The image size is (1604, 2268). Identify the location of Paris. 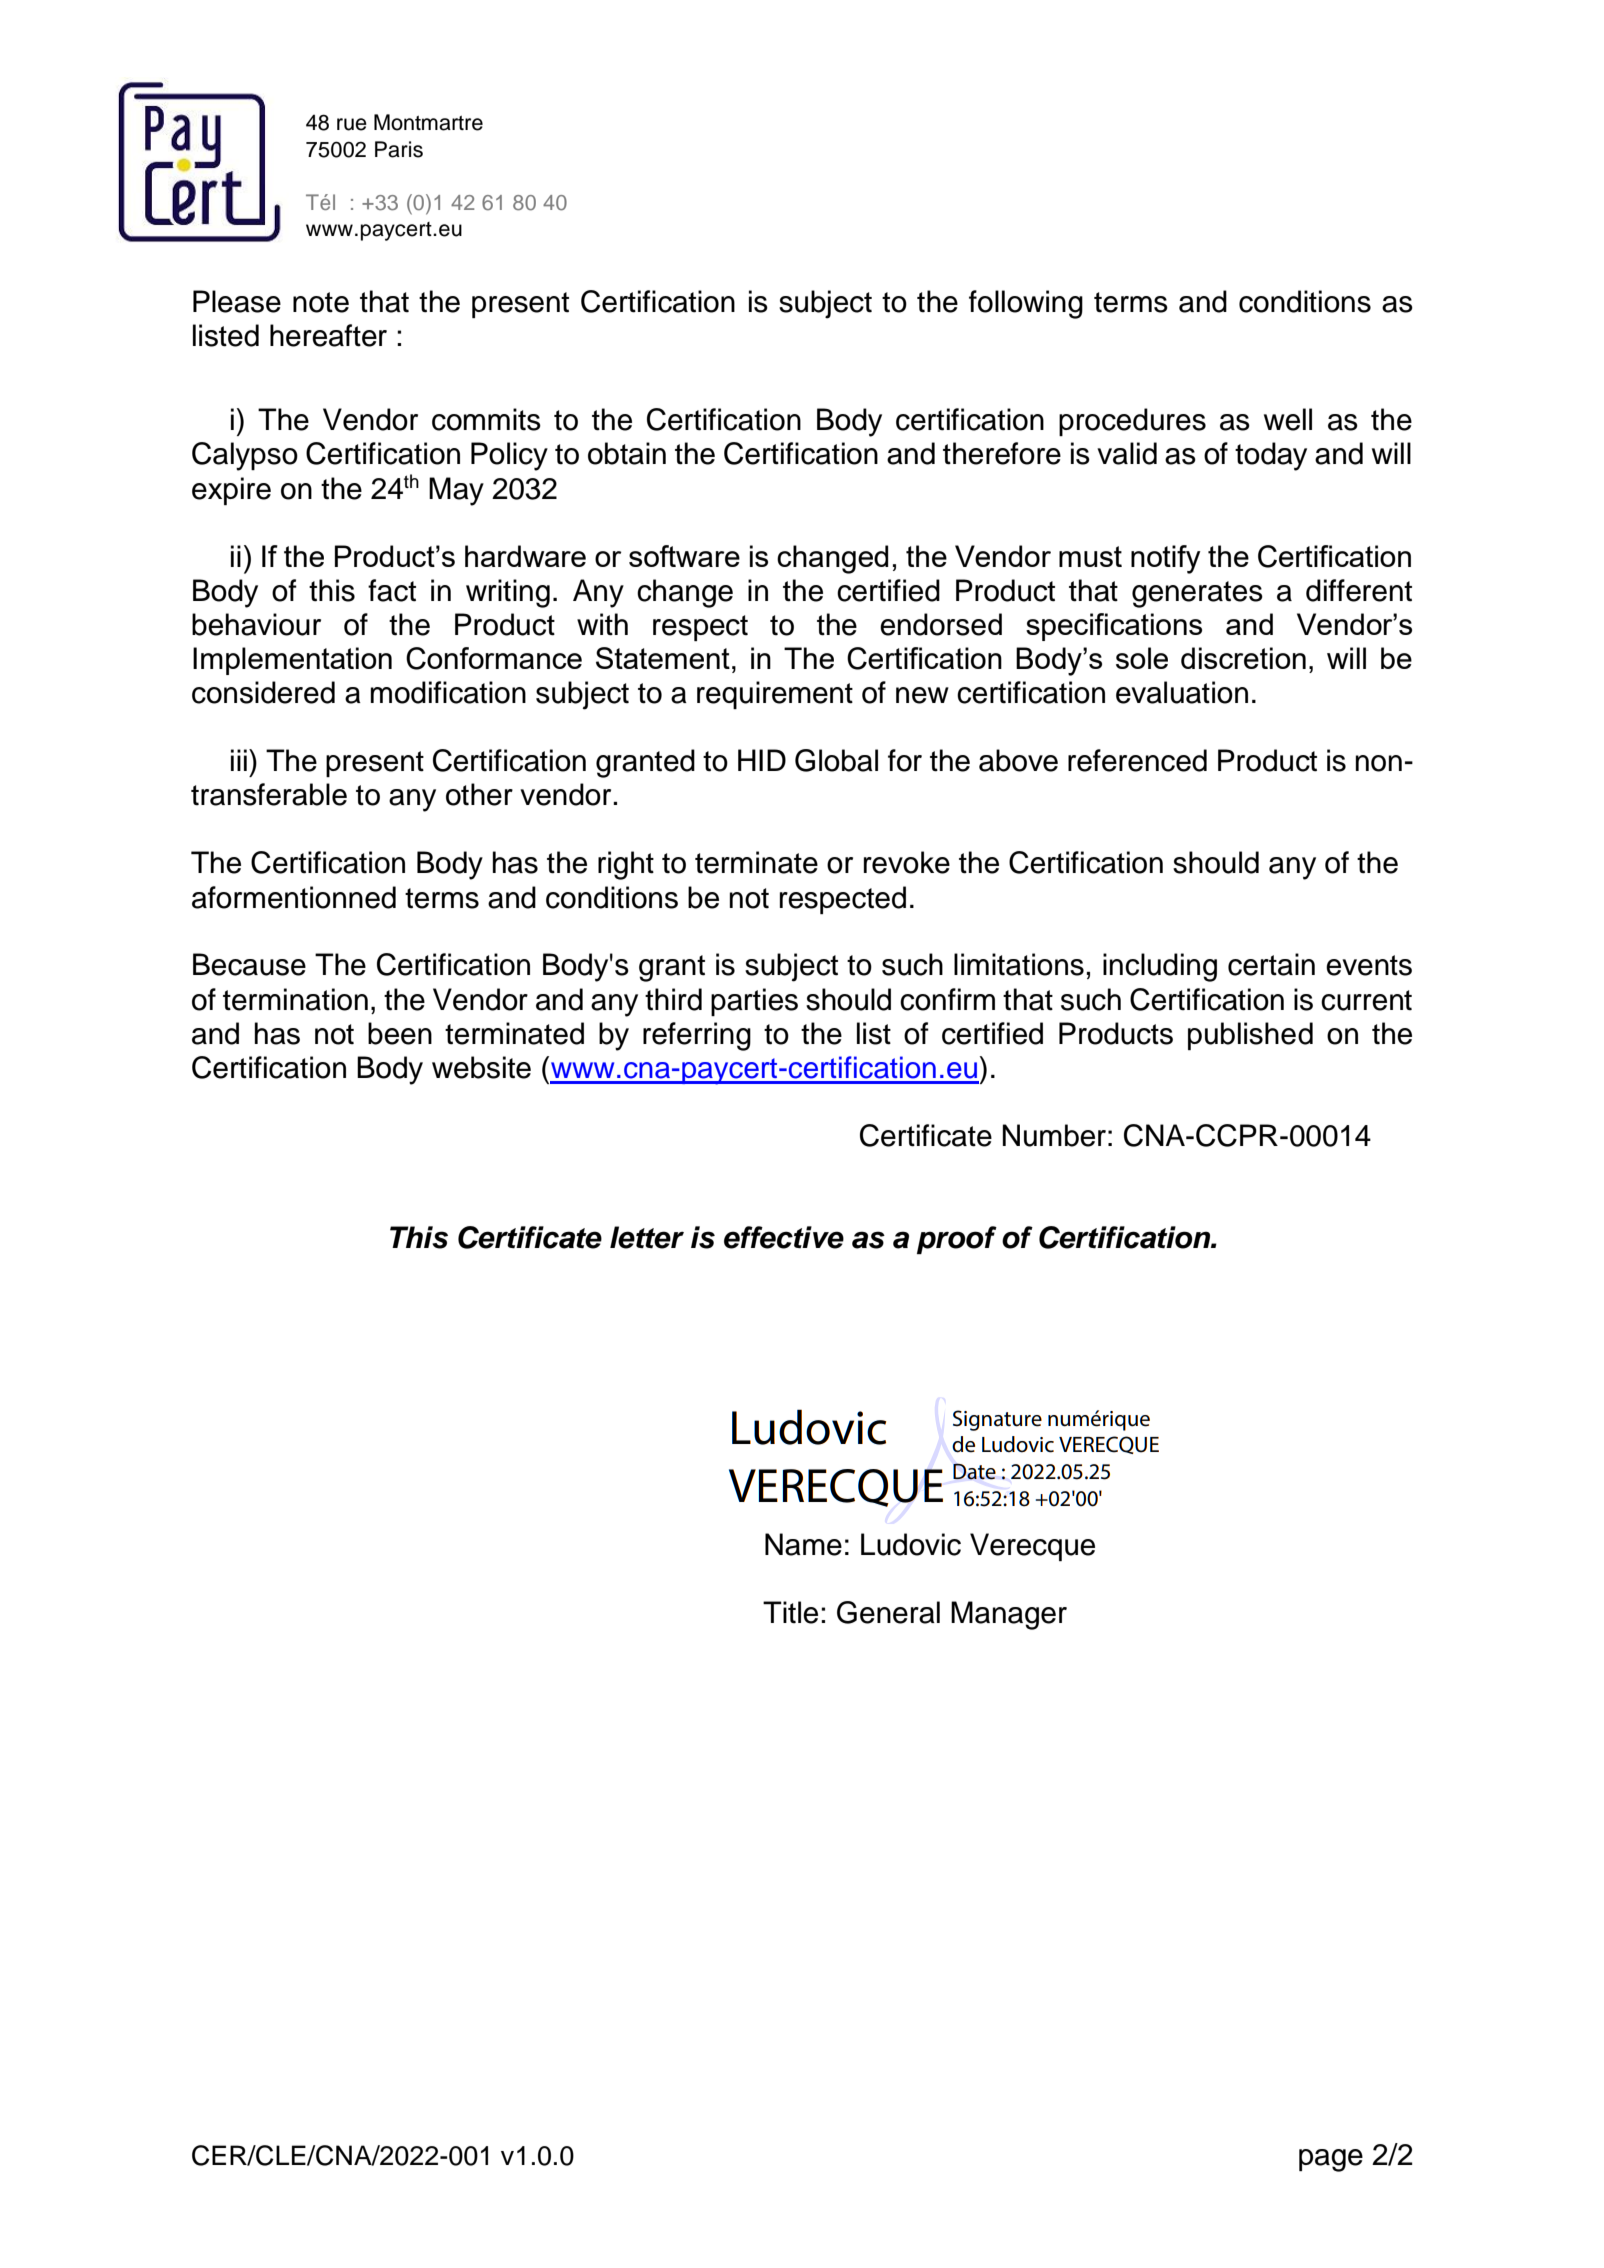
(399, 149).
